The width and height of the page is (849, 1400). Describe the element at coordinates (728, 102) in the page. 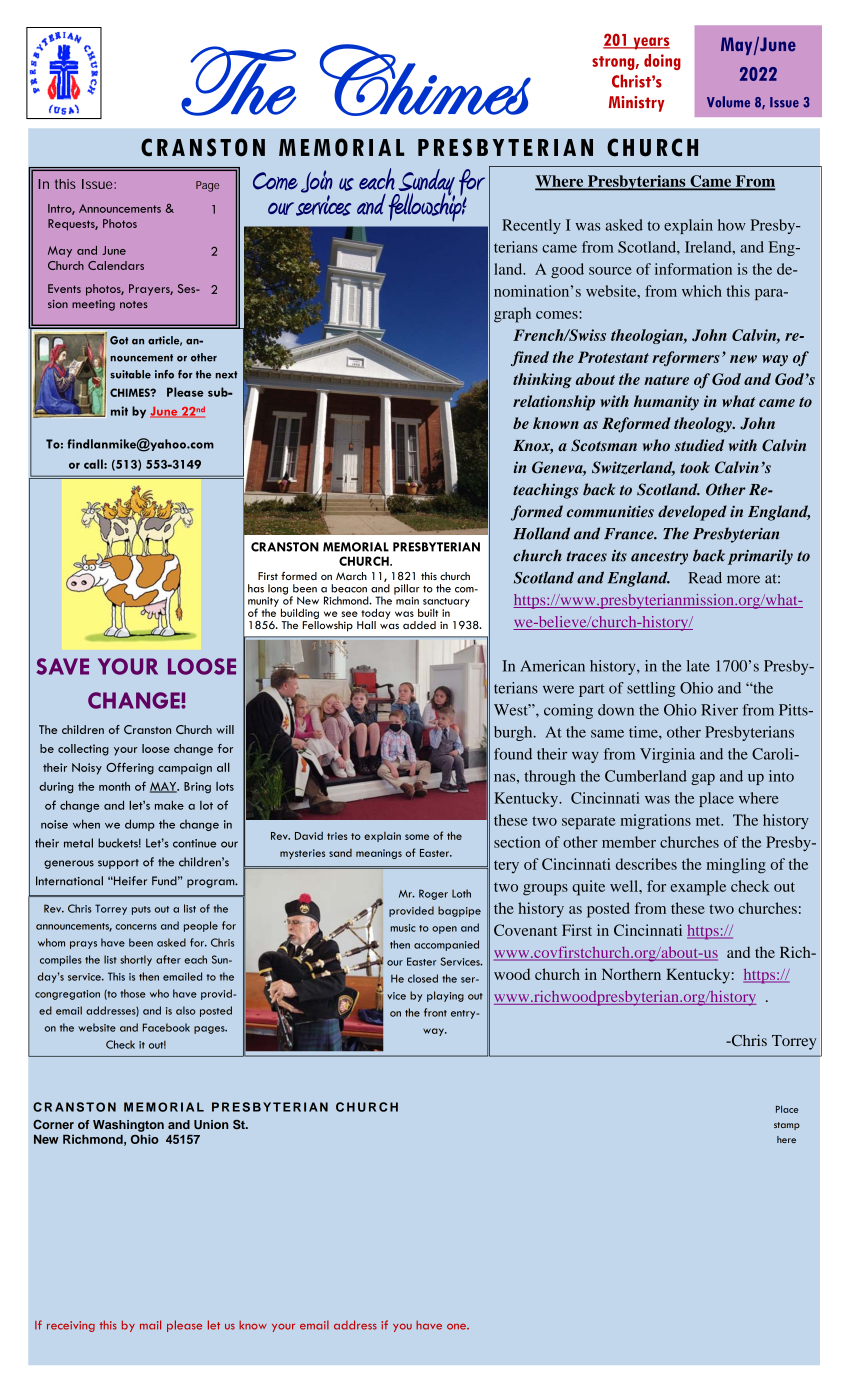

I see `Volume` at that location.
